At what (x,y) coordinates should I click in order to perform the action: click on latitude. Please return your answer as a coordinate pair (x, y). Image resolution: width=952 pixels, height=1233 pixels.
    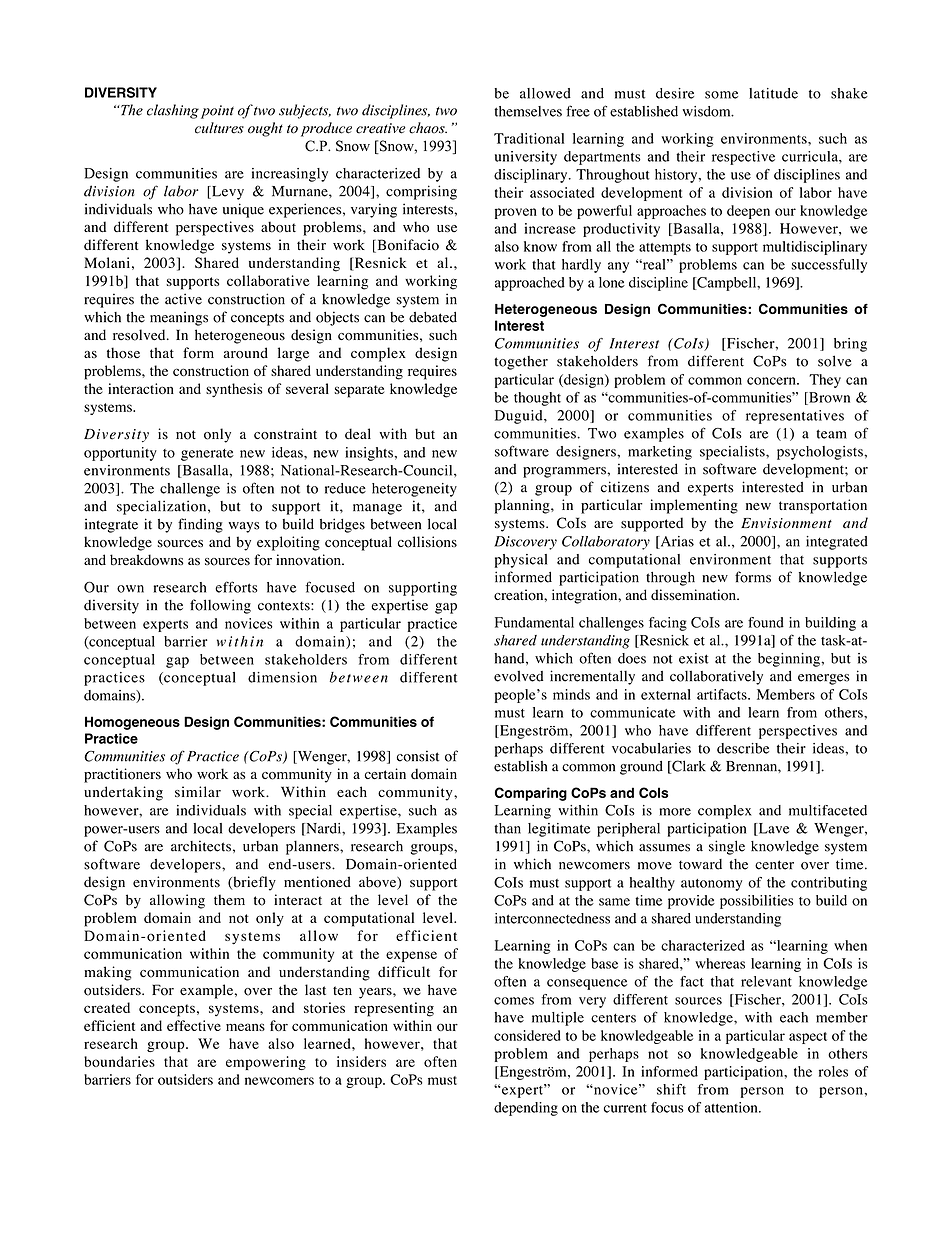
    Looking at the image, I should click on (773, 93).
